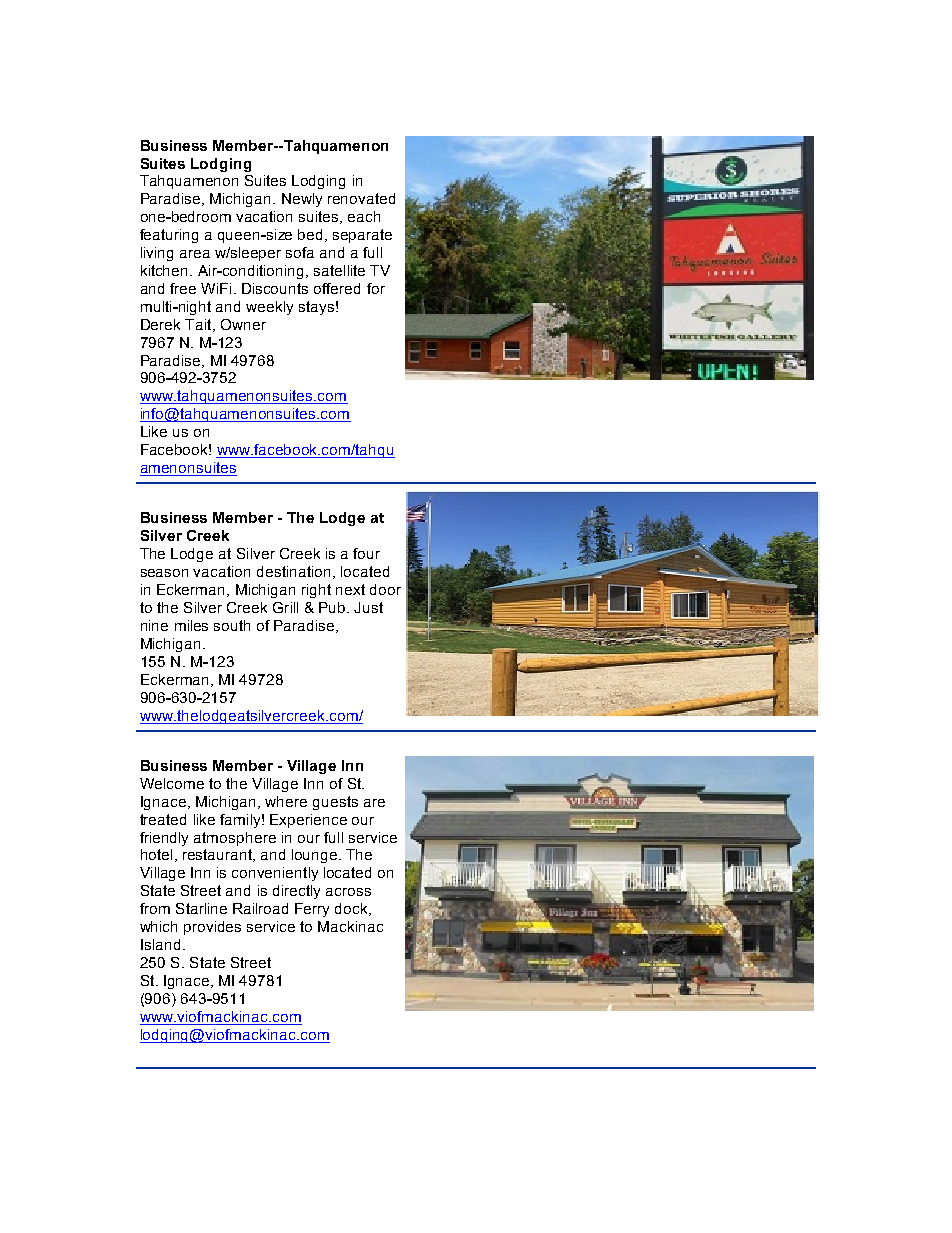 Image resolution: width=952 pixels, height=1233 pixels. I want to click on Starline, so click(201, 908).
